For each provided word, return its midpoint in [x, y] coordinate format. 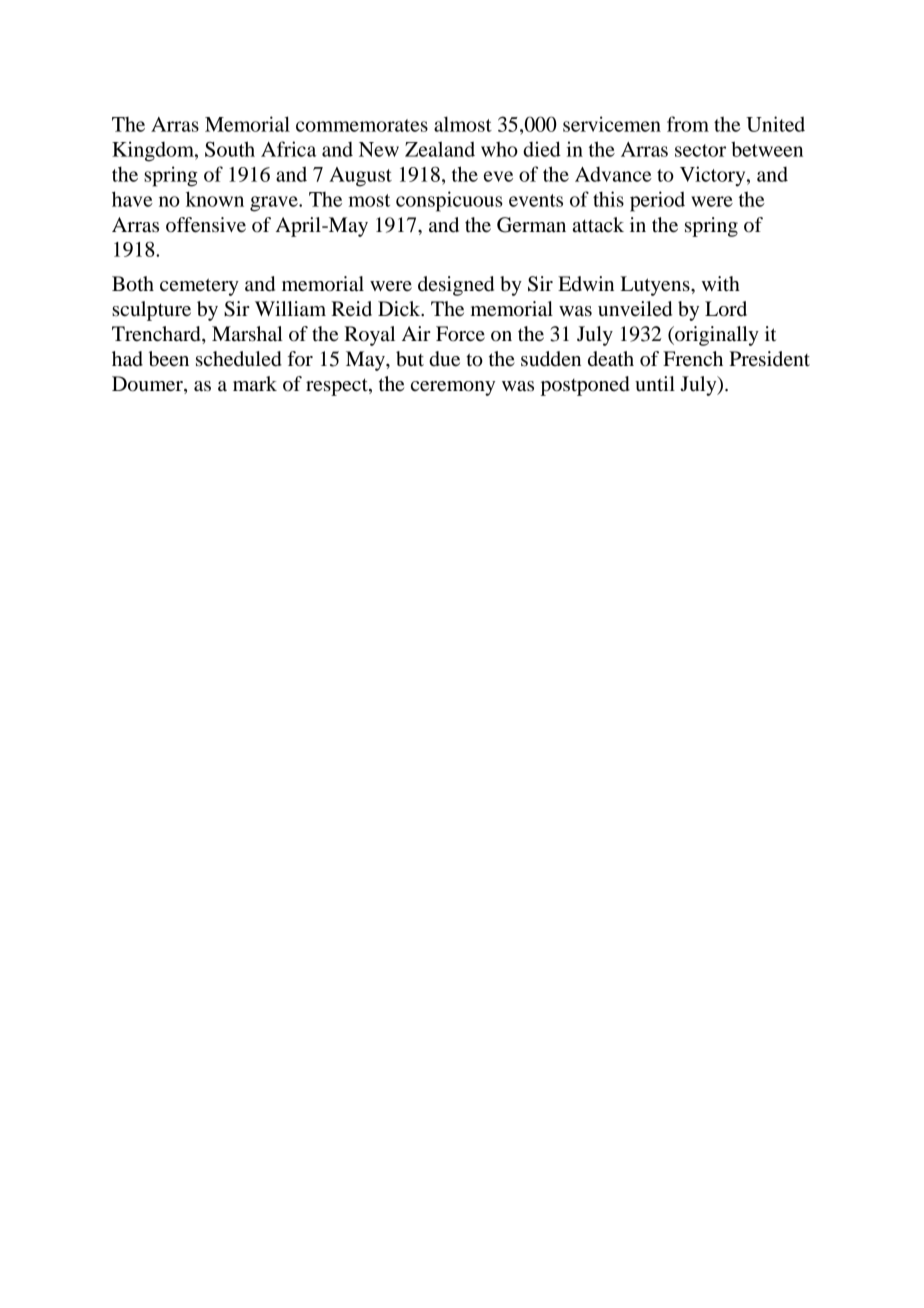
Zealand [440, 149]
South [230, 149]
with [721, 283]
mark [255, 383]
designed [456, 286]
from [688, 124]
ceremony [453, 388]
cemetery [199, 287]
